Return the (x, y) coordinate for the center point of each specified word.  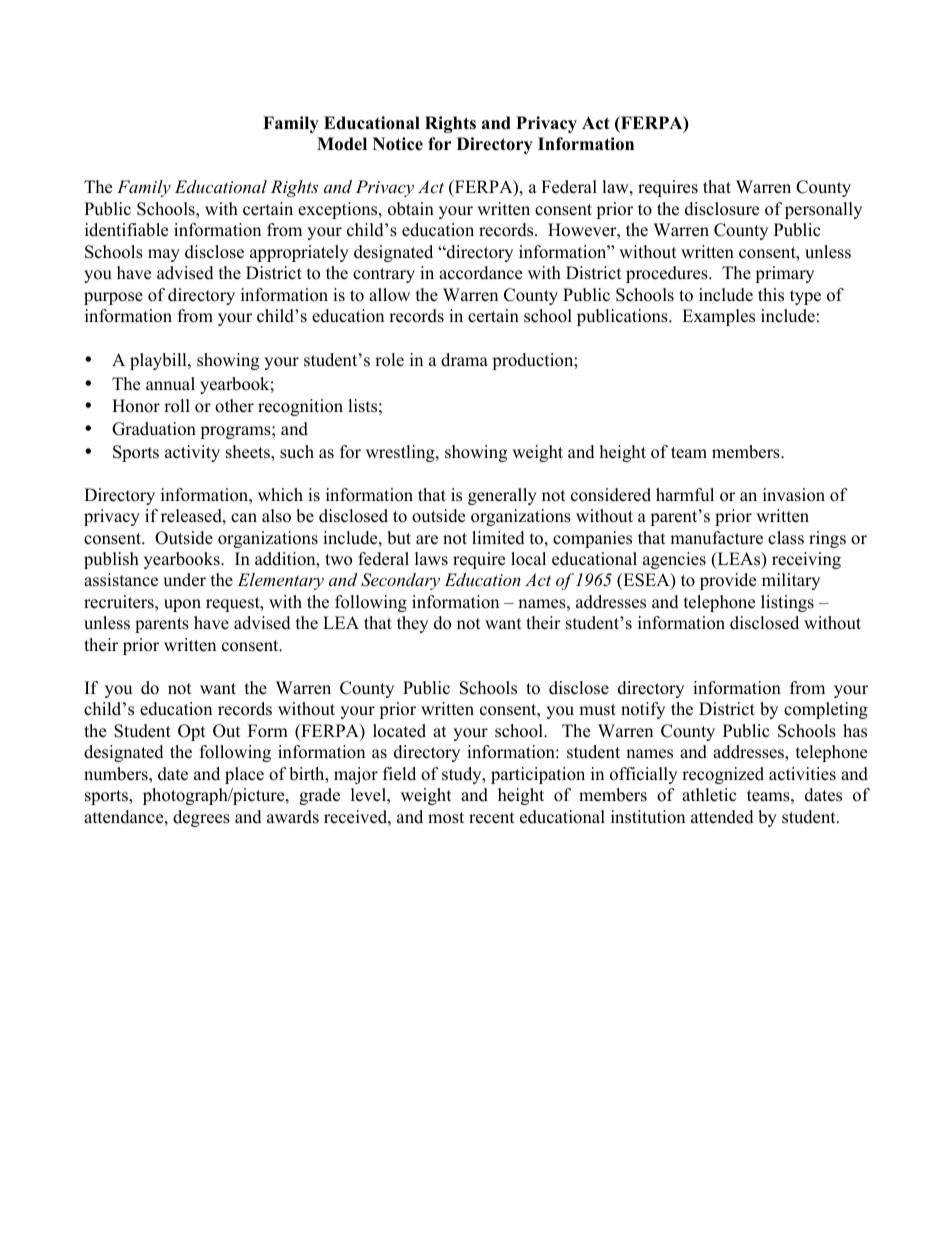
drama (464, 360)
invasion (794, 495)
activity (192, 453)
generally (502, 496)
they (412, 624)
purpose (113, 298)
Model (342, 144)
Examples (718, 317)
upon (182, 605)
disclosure (722, 209)
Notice (398, 144)
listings (787, 603)
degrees (201, 818)
